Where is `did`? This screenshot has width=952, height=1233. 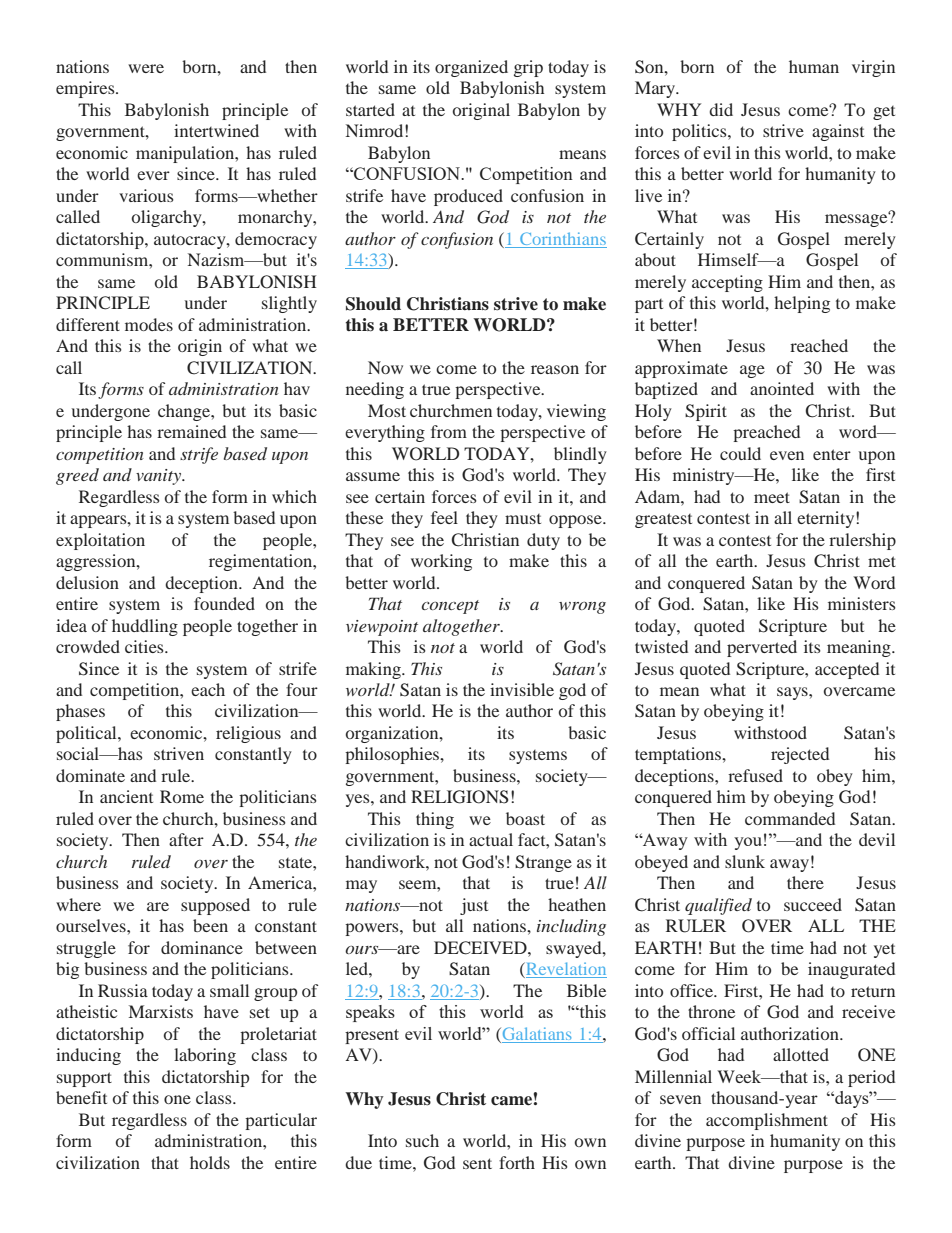 did is located at coordinates (721, 109).
